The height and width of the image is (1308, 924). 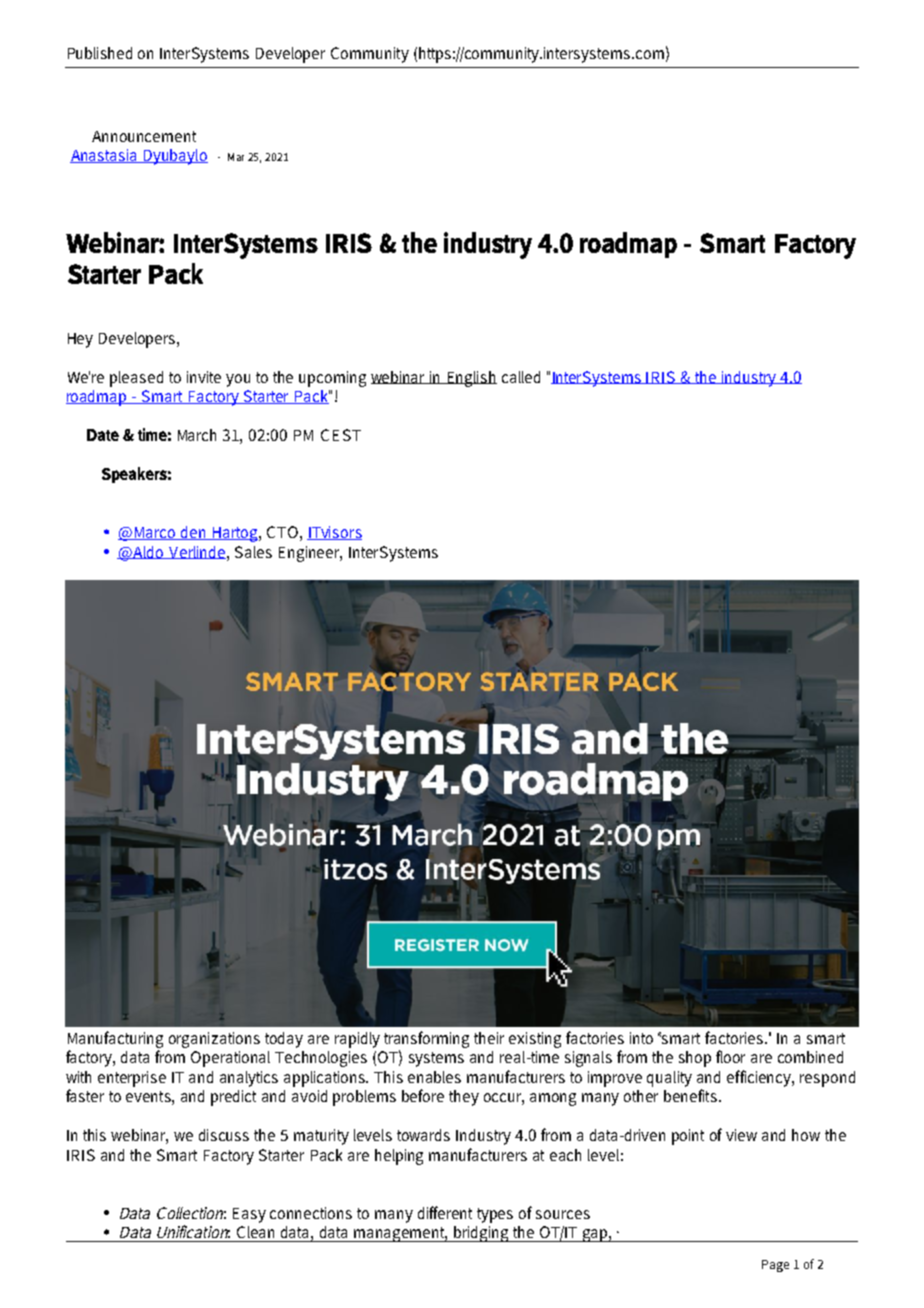 I want to click on Published, so click(x=100, y=53).
